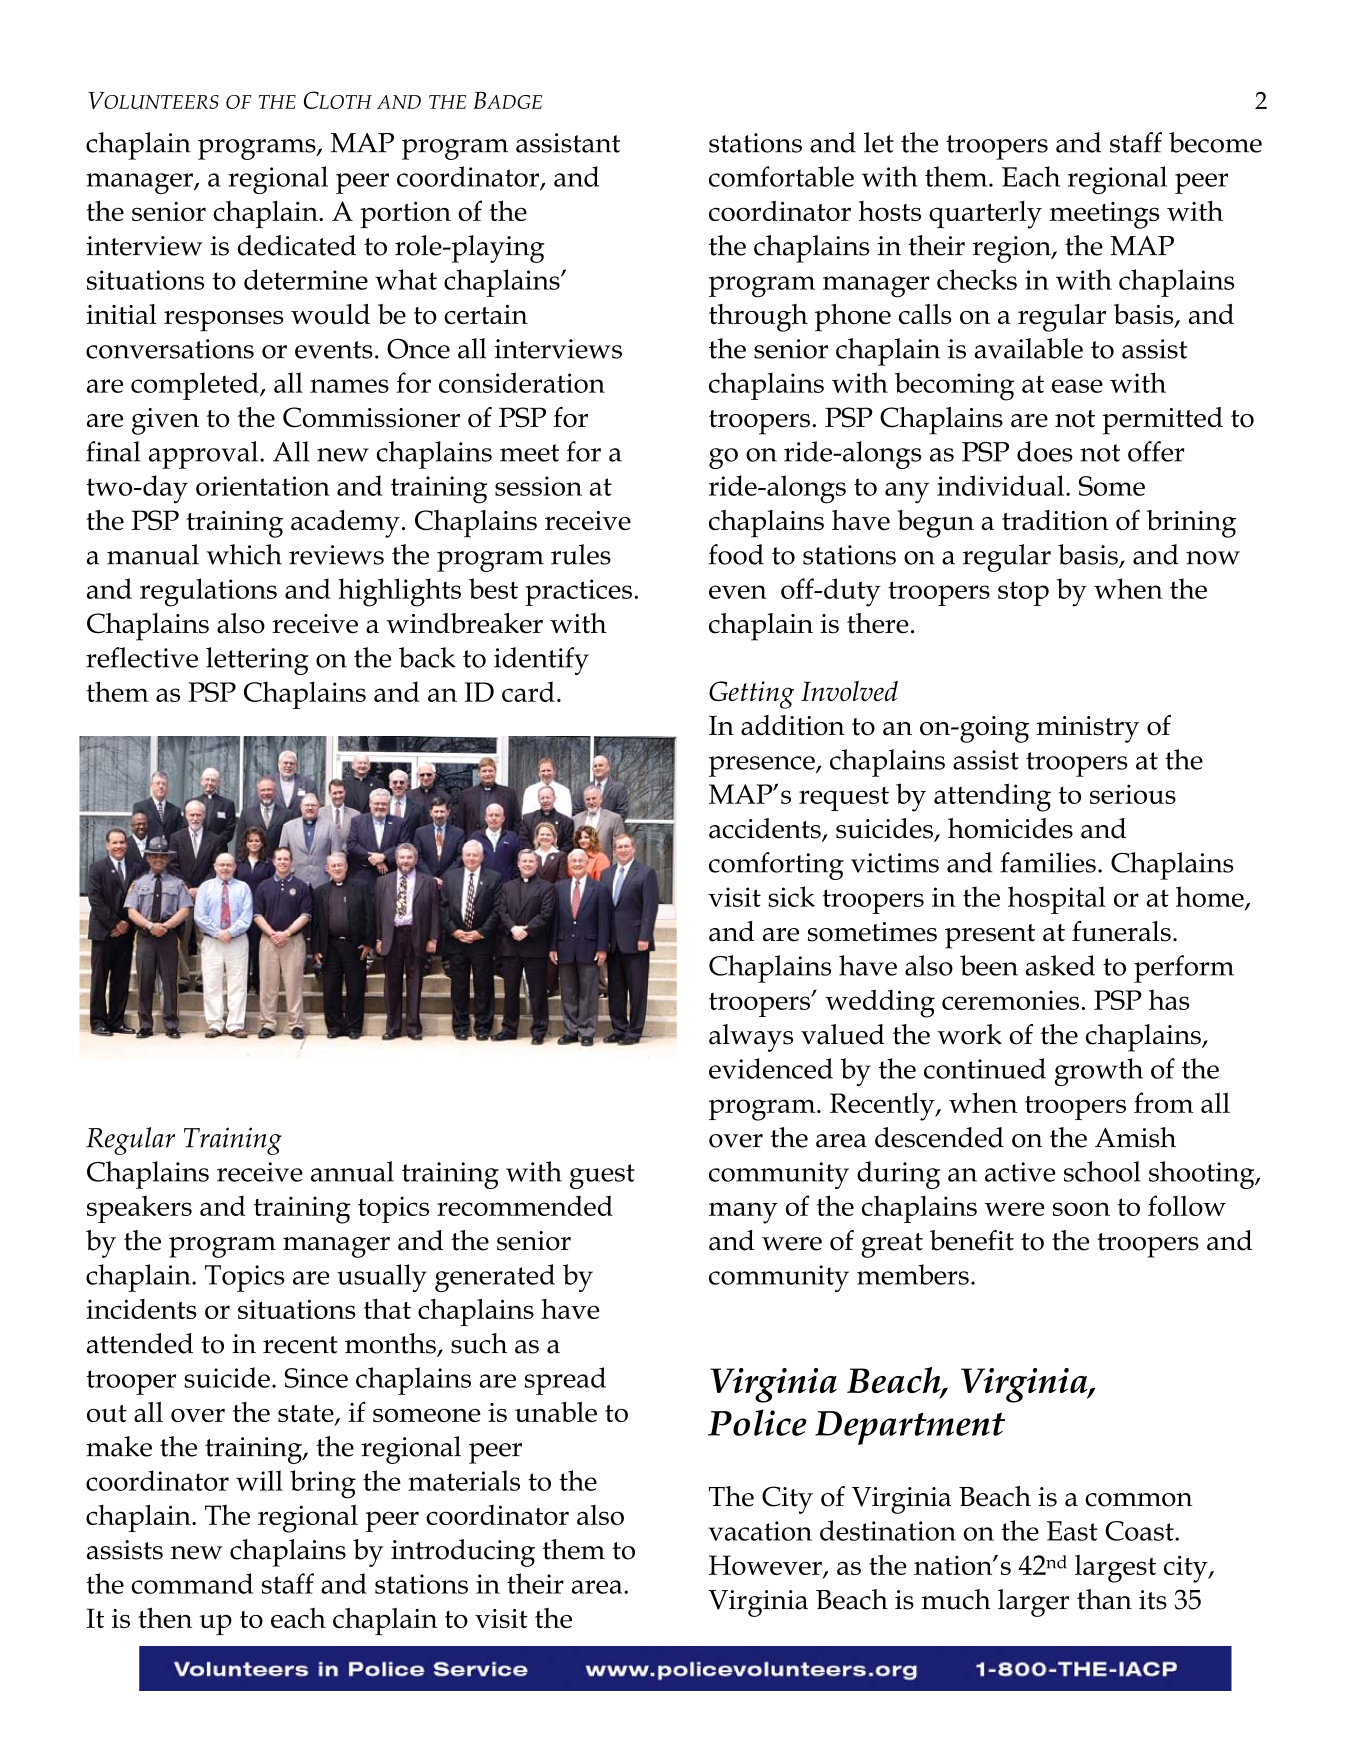 This page has height=1751, width=1353. What do you see at coordinates (257, 661) in the page?
I see `lettering` at bounding box center [257, 661].
